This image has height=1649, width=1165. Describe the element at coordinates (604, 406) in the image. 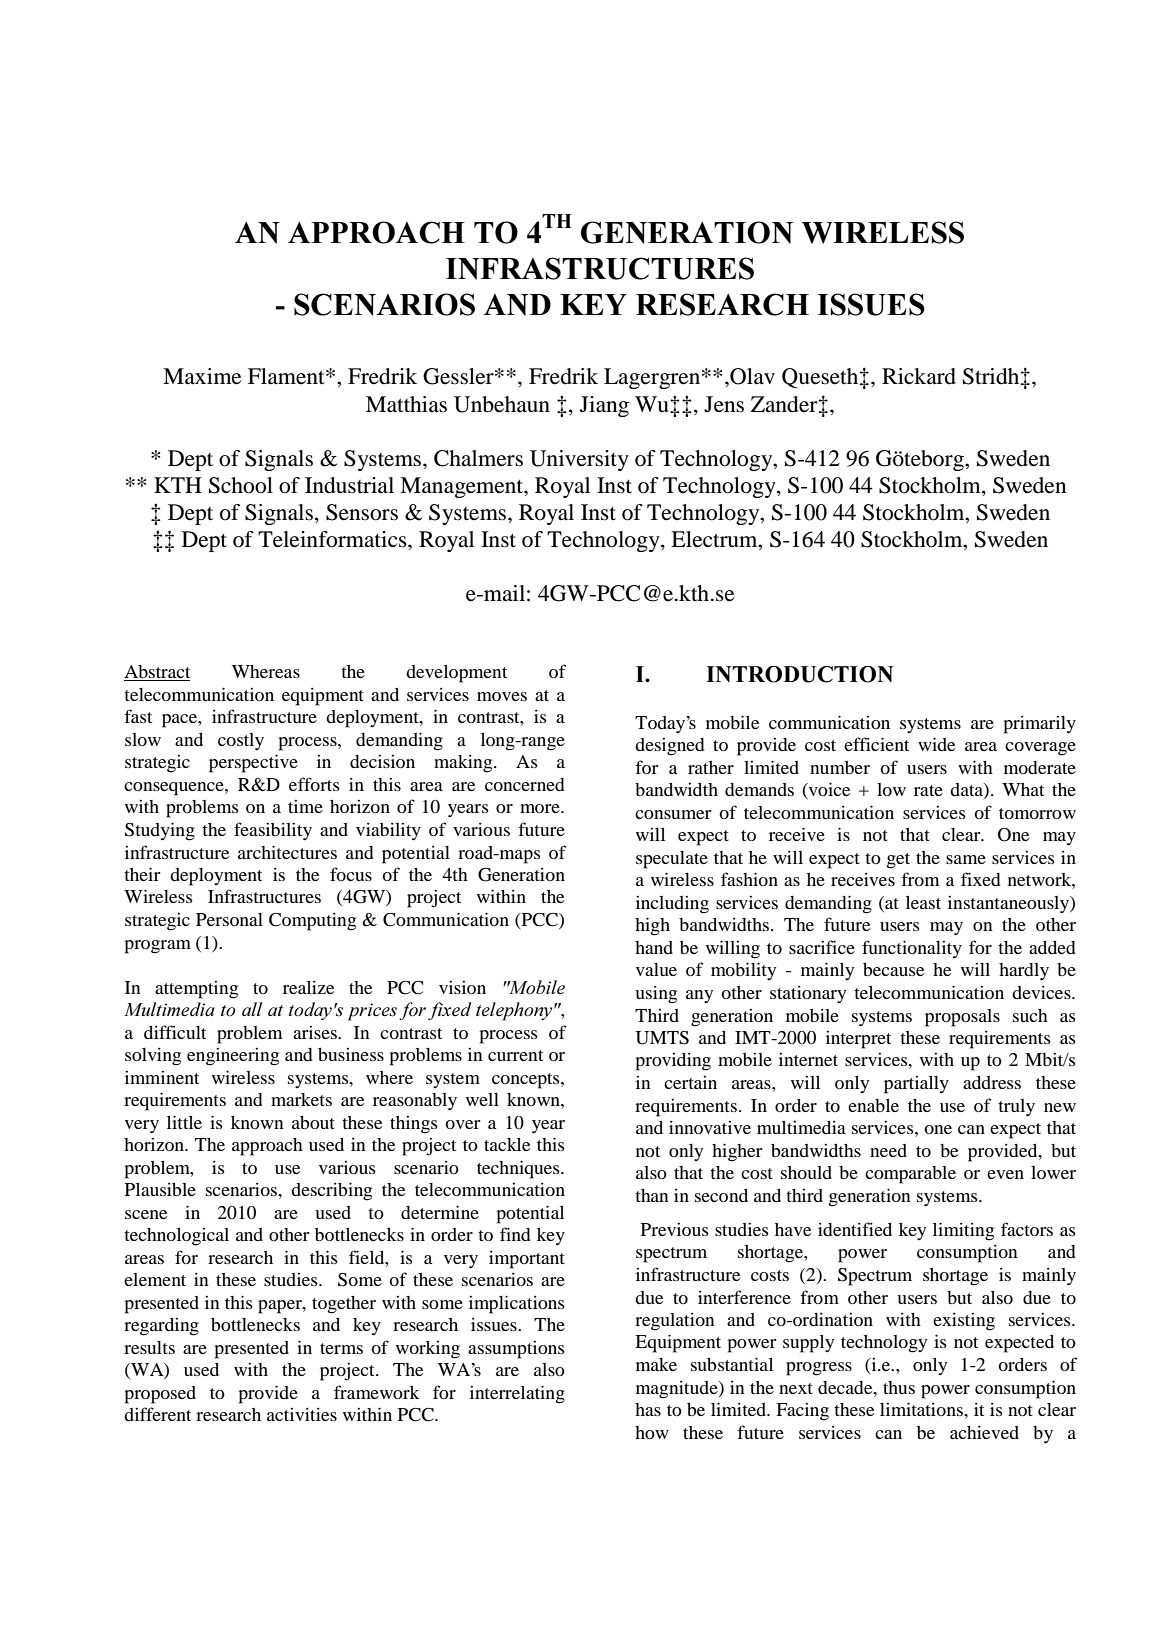

I see `Jiang` at that location.
